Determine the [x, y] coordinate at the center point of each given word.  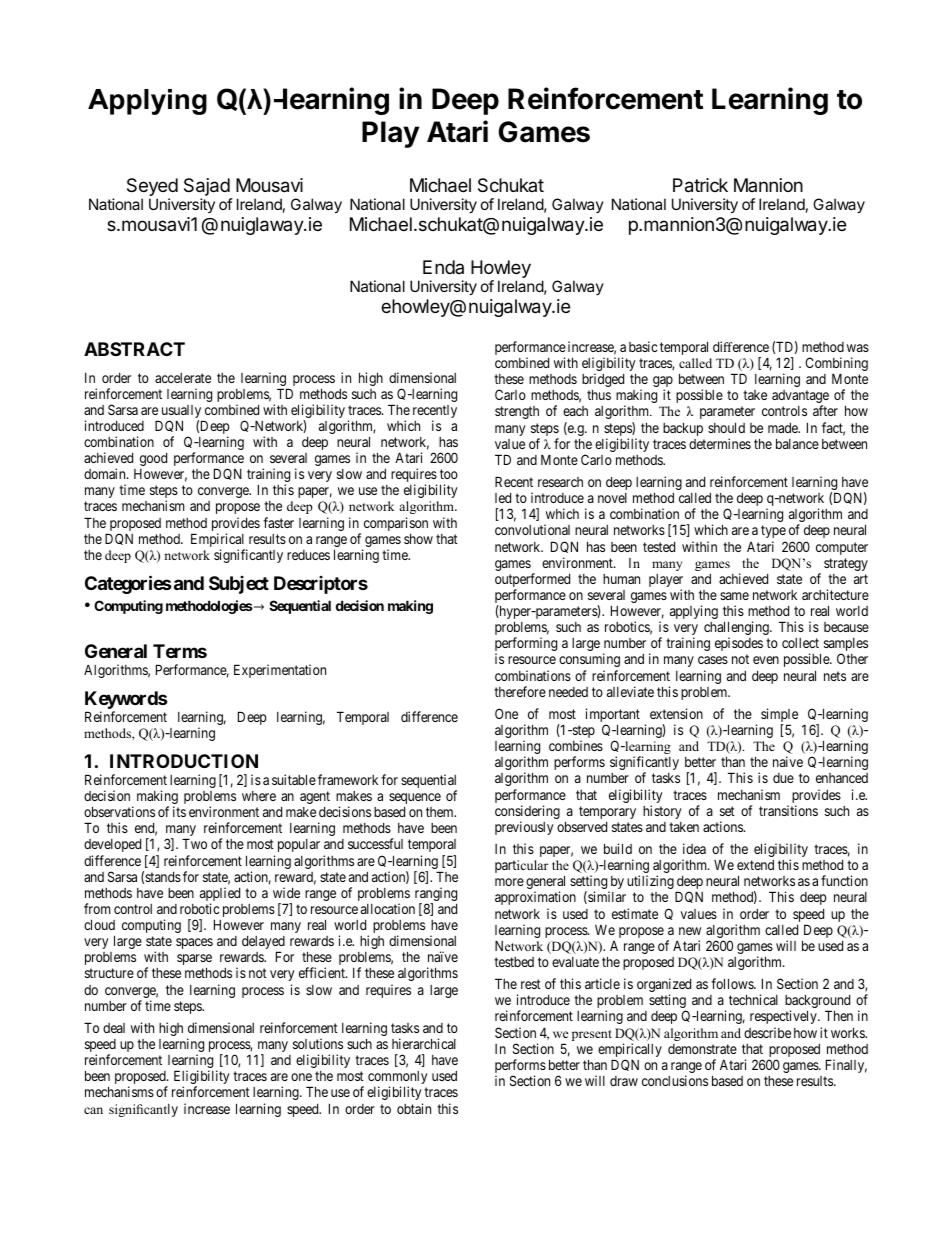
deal [114, 1028]
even [766, 660]
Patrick [700, 185]
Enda [443, 267]
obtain [414, 1108]
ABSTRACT [134, 349]
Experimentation [280, 671]
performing [526, 645]
